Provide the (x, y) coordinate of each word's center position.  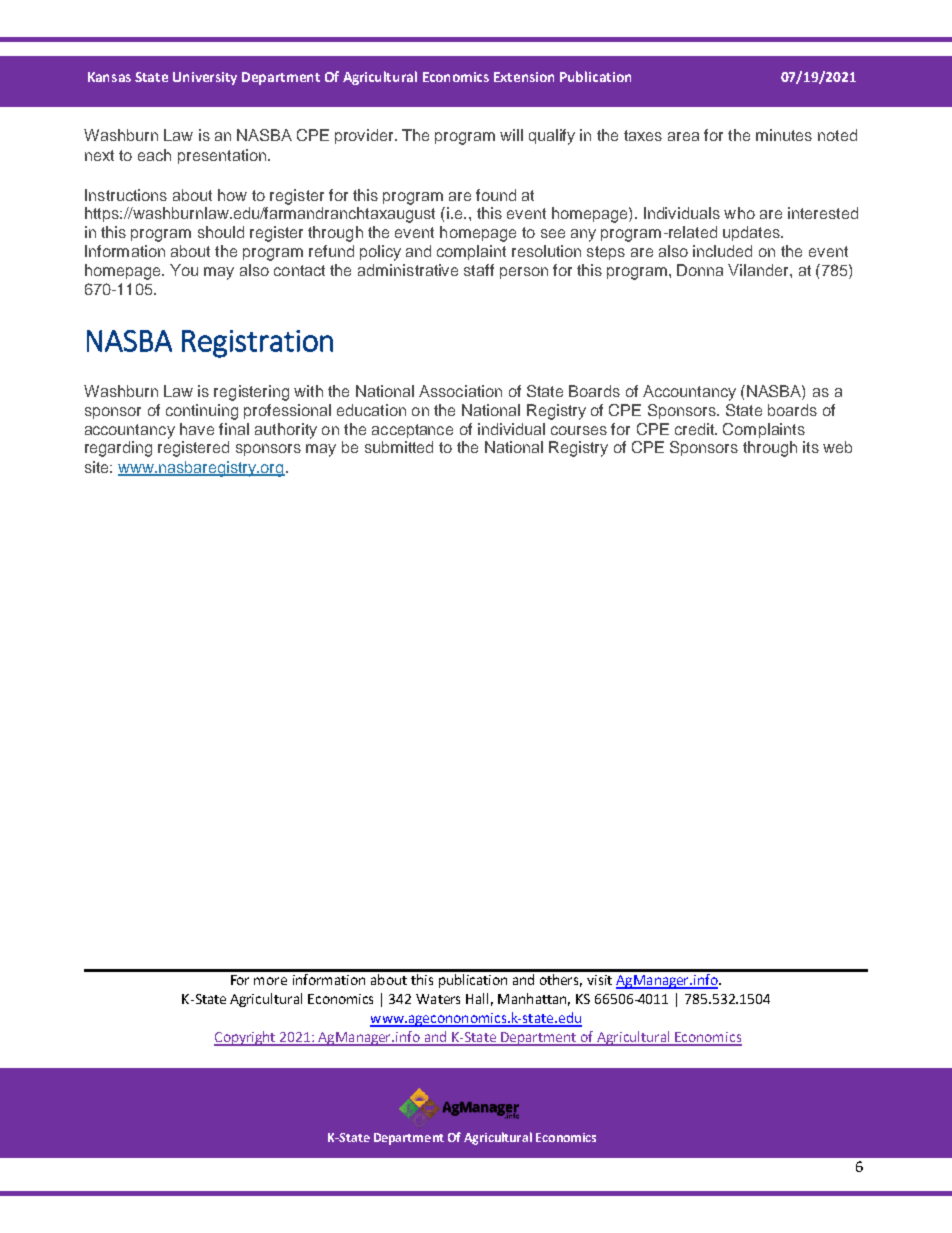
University (205, 78)
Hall (477, 998)
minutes (784, 135)
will (511, 135)
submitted (399, 447)
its (811, 447)
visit (599, 980)
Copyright (246, 1038)
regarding (118, 449)
